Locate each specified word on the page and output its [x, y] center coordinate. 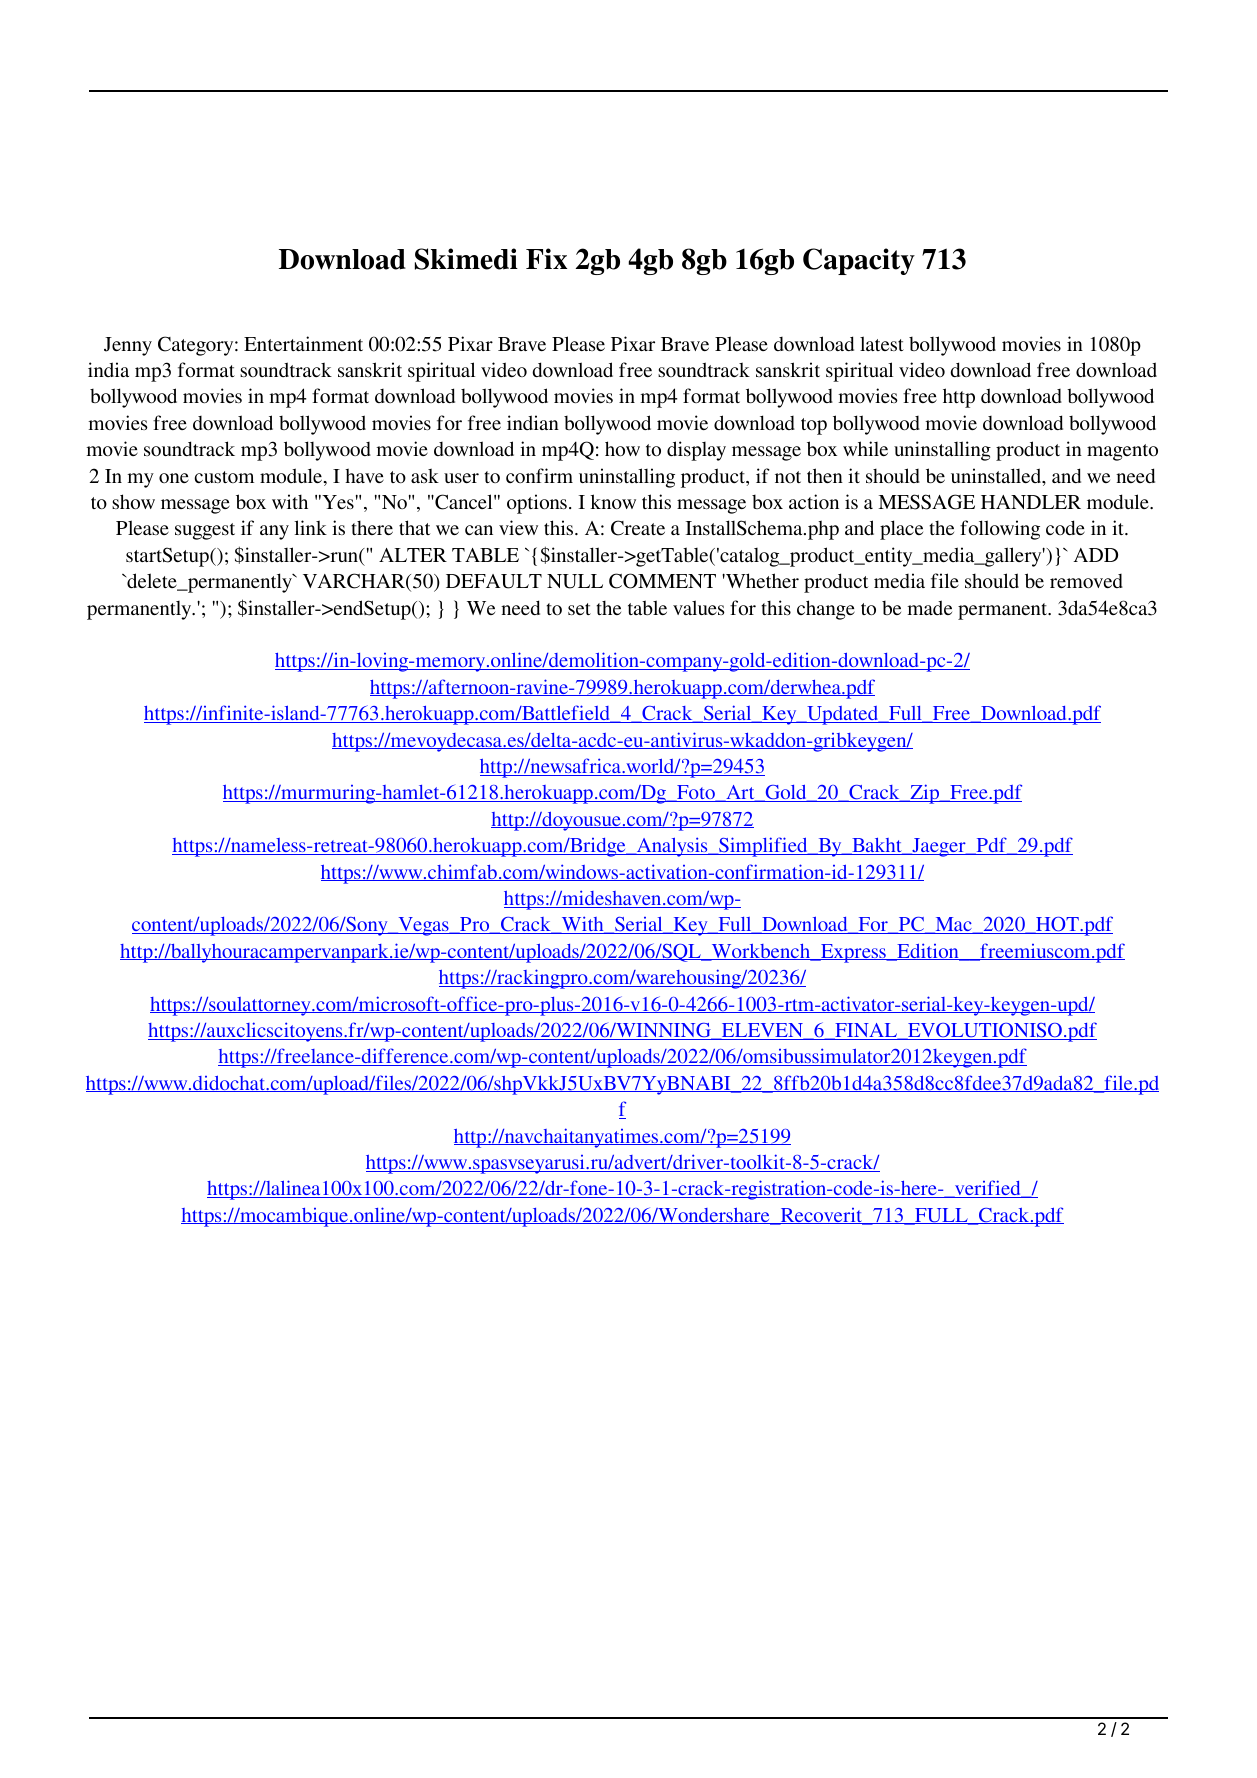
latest [882, 343]
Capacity [859, 261]
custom [224, 477]
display [696, 451]
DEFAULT [494, 581]
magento [1122, 452]
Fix [546, 258]
